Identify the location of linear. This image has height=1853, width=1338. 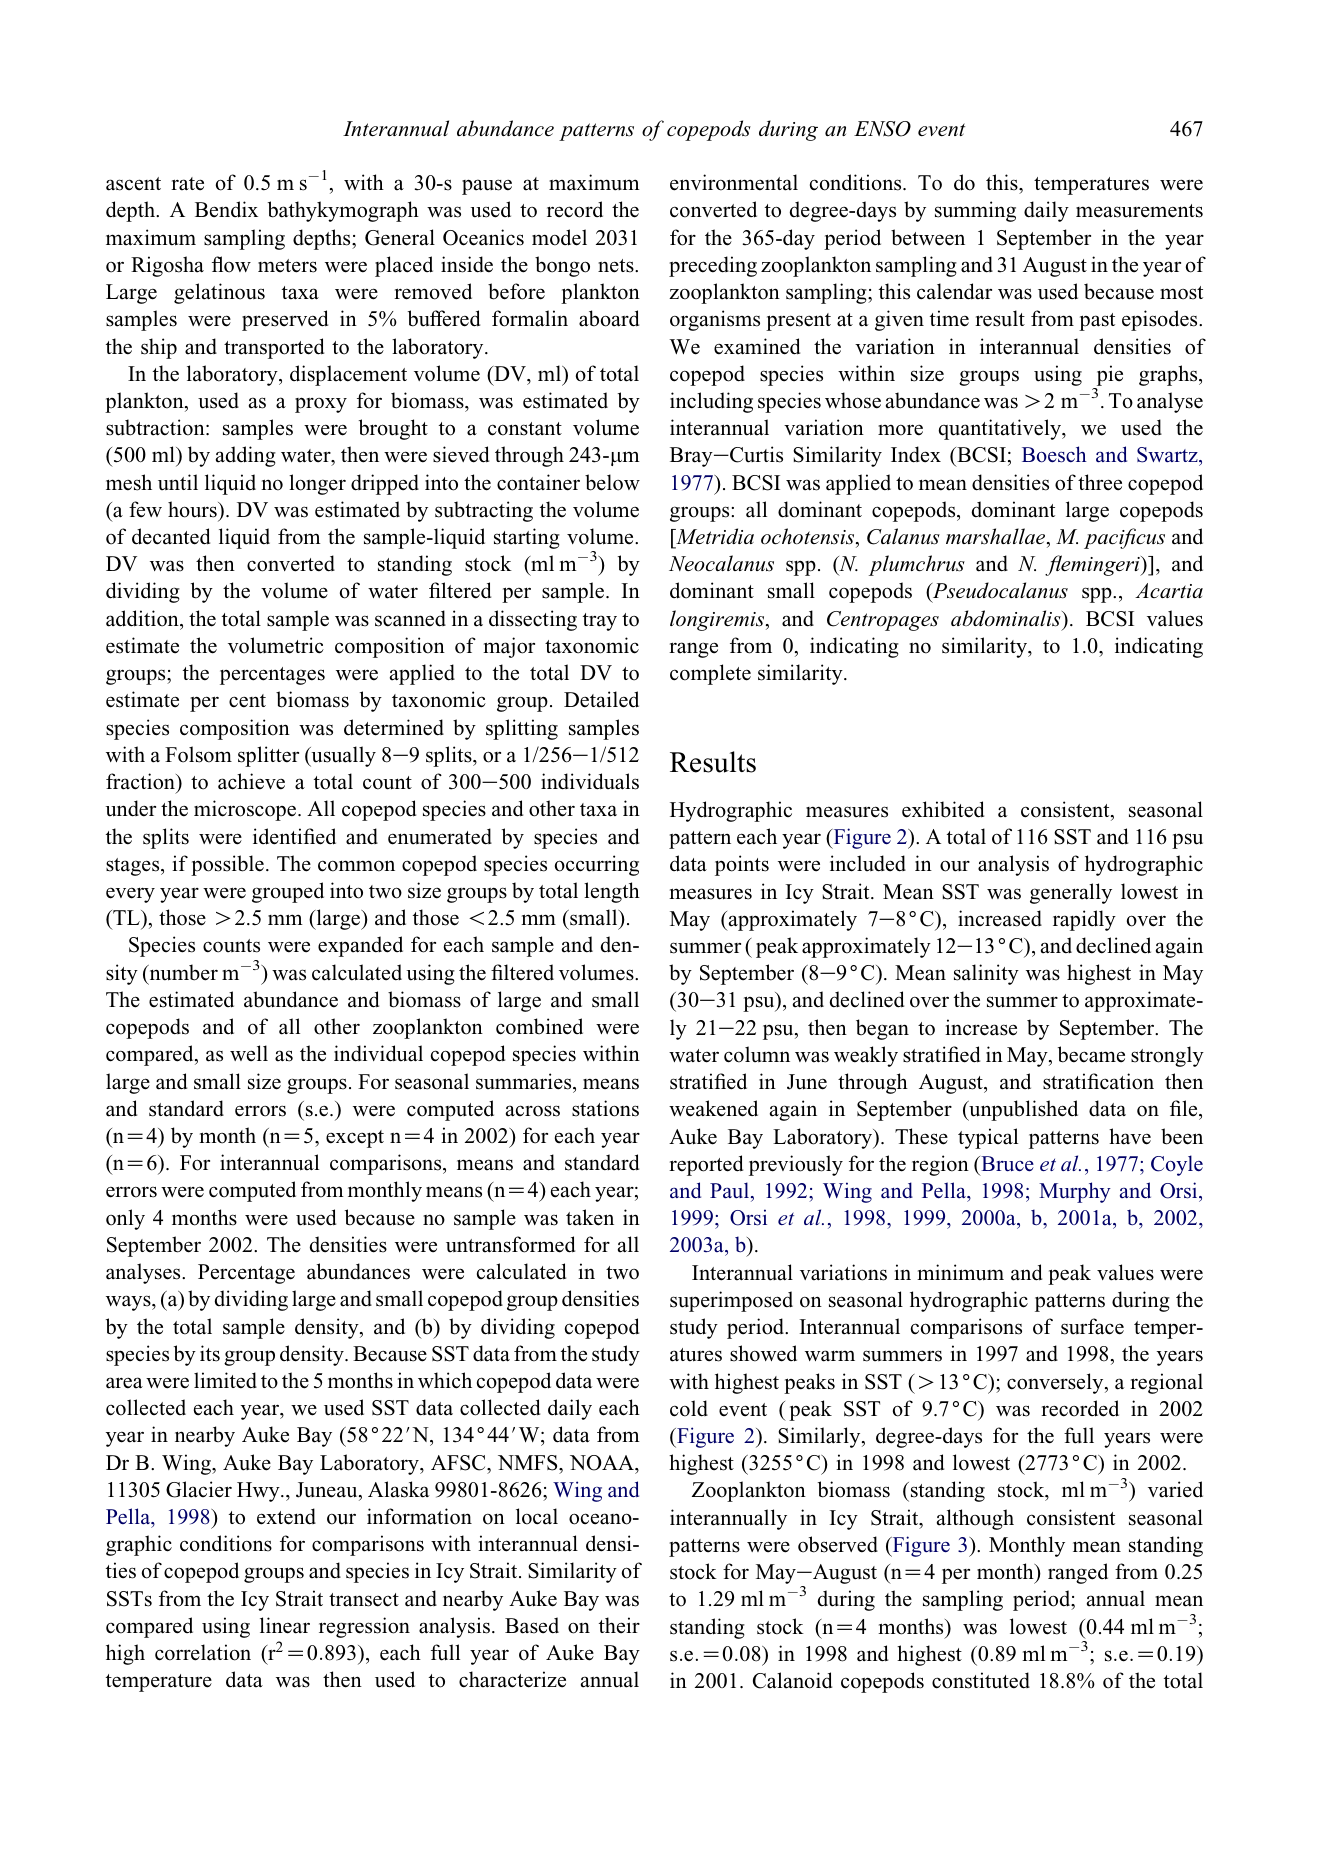
(285, 1625).
